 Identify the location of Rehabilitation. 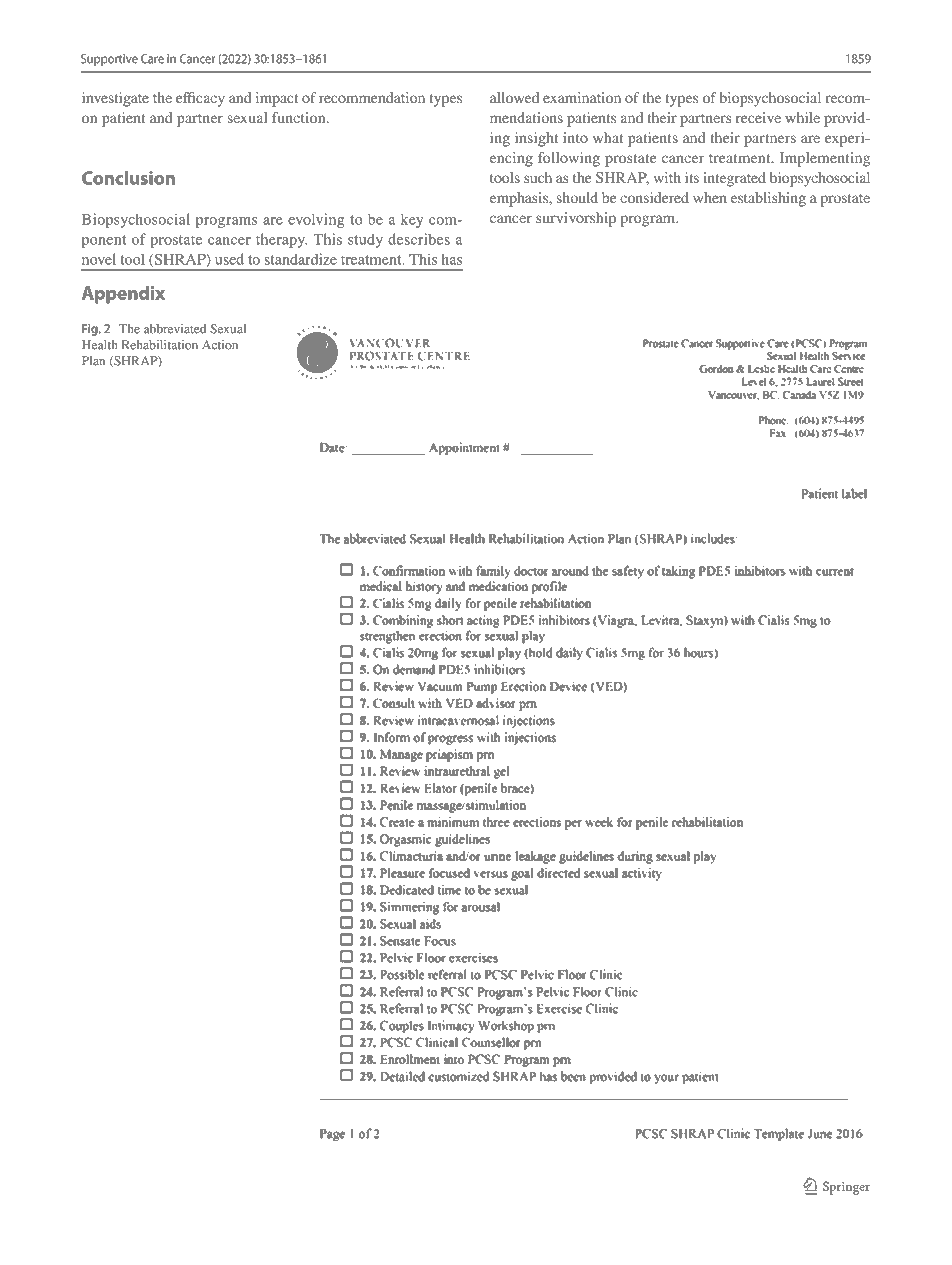
(160, 345).
